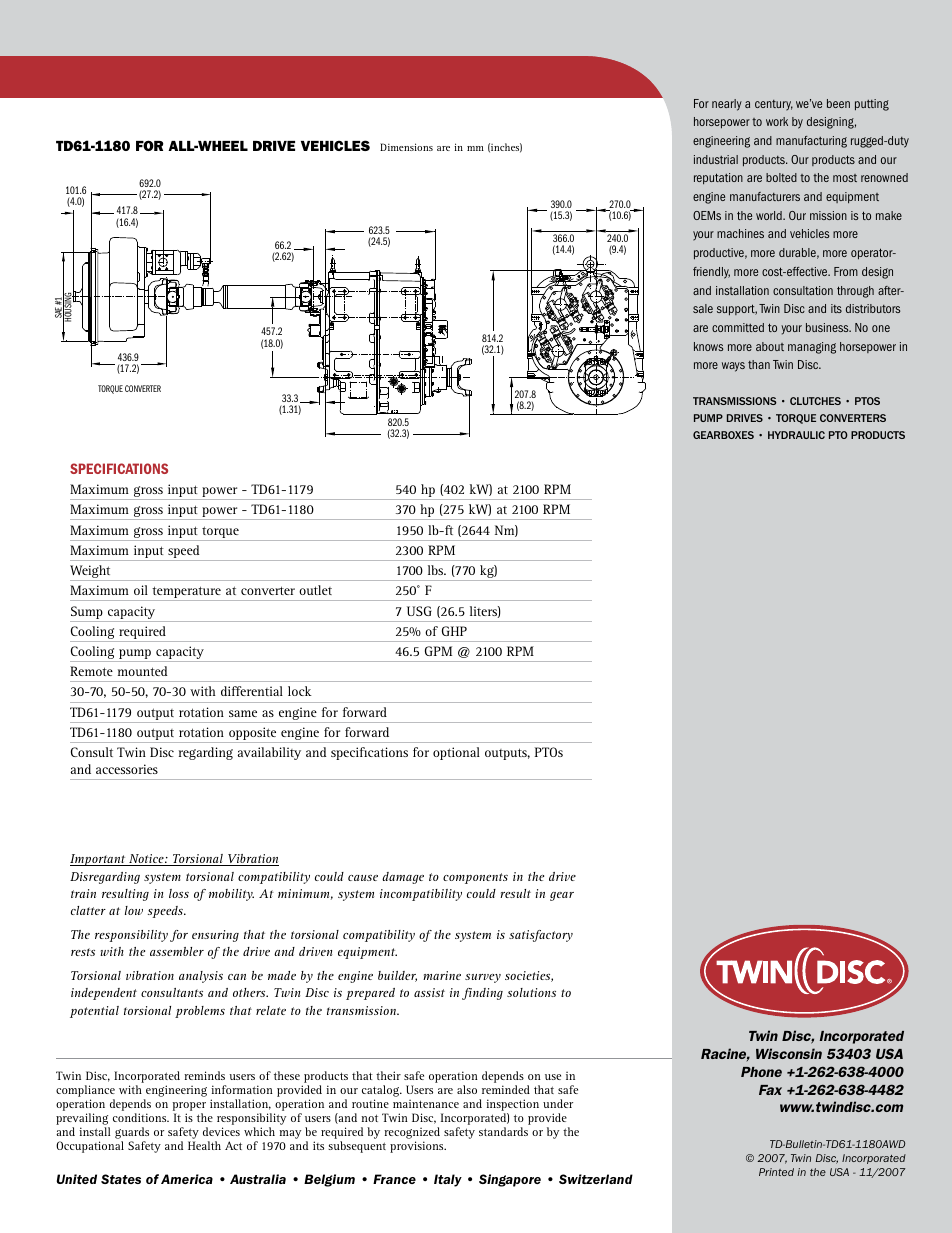  What do you see at coordinates (142, 671) in the image?
I see `mounted` at bounding box center [142, 671].
